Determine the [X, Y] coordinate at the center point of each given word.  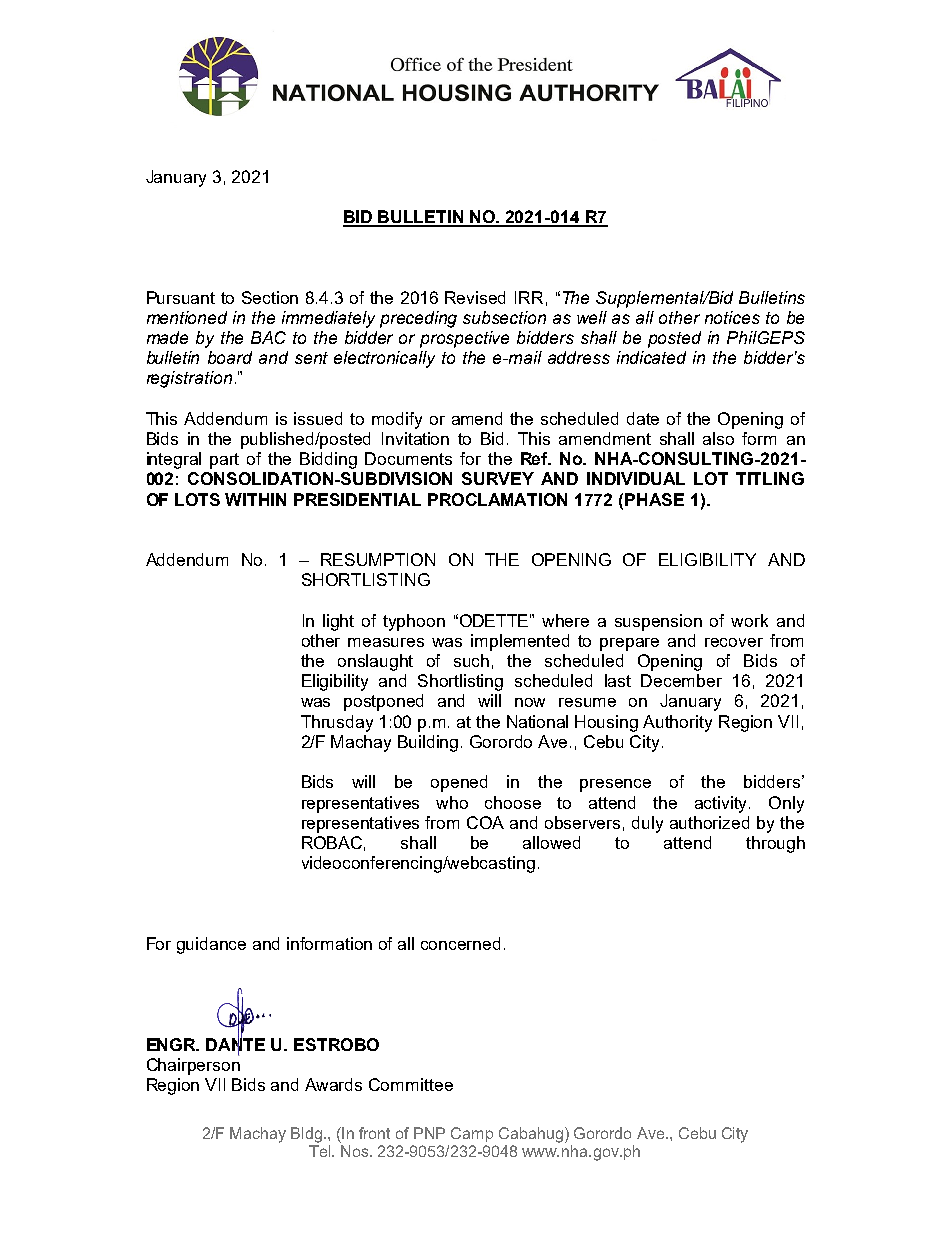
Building [428, 743]
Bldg [306, 1135]
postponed [383, 702]
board [230, 357]
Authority [677, 723]
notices [732, 317]
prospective [464, 339]
